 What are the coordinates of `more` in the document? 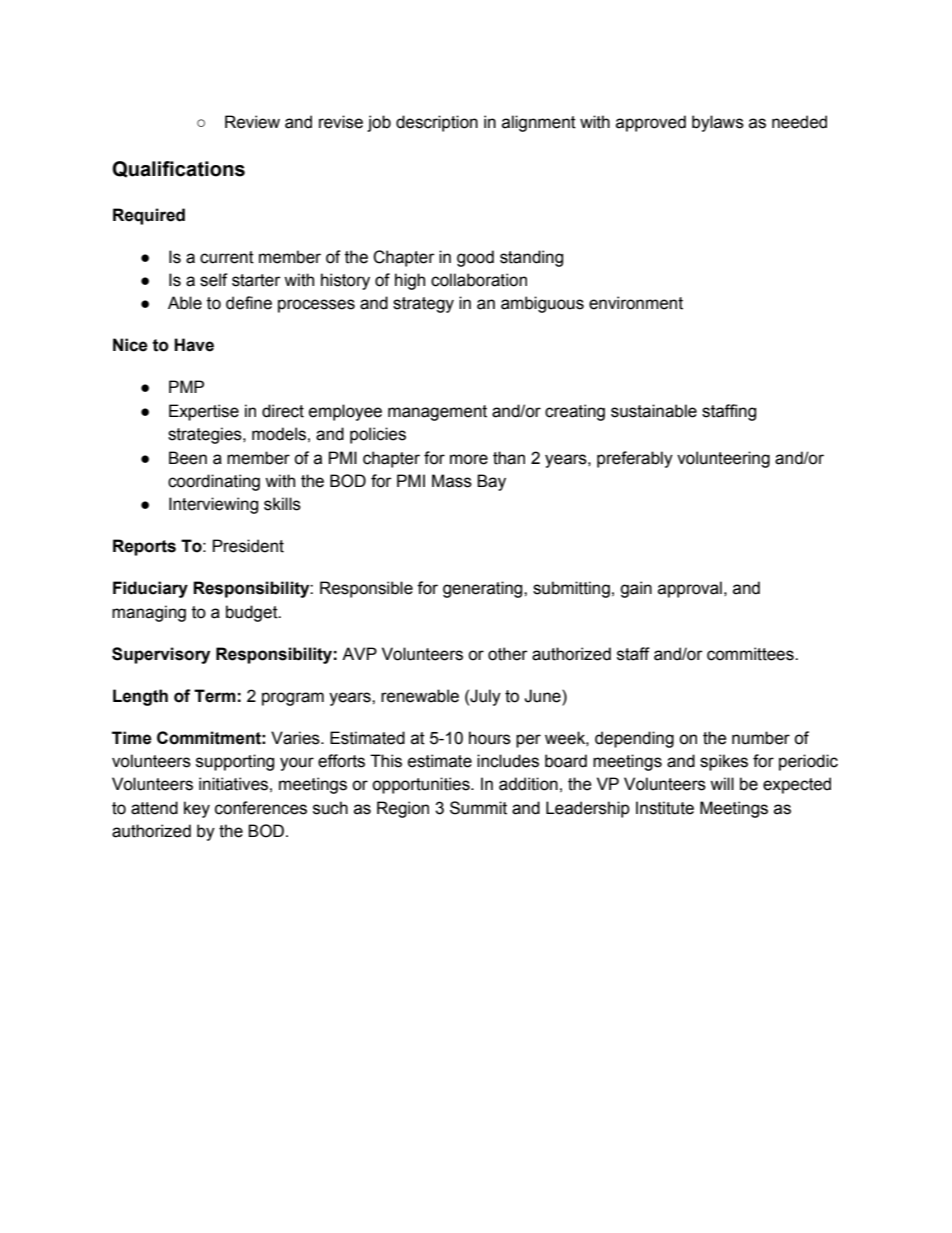 It's located at (469, 459).
